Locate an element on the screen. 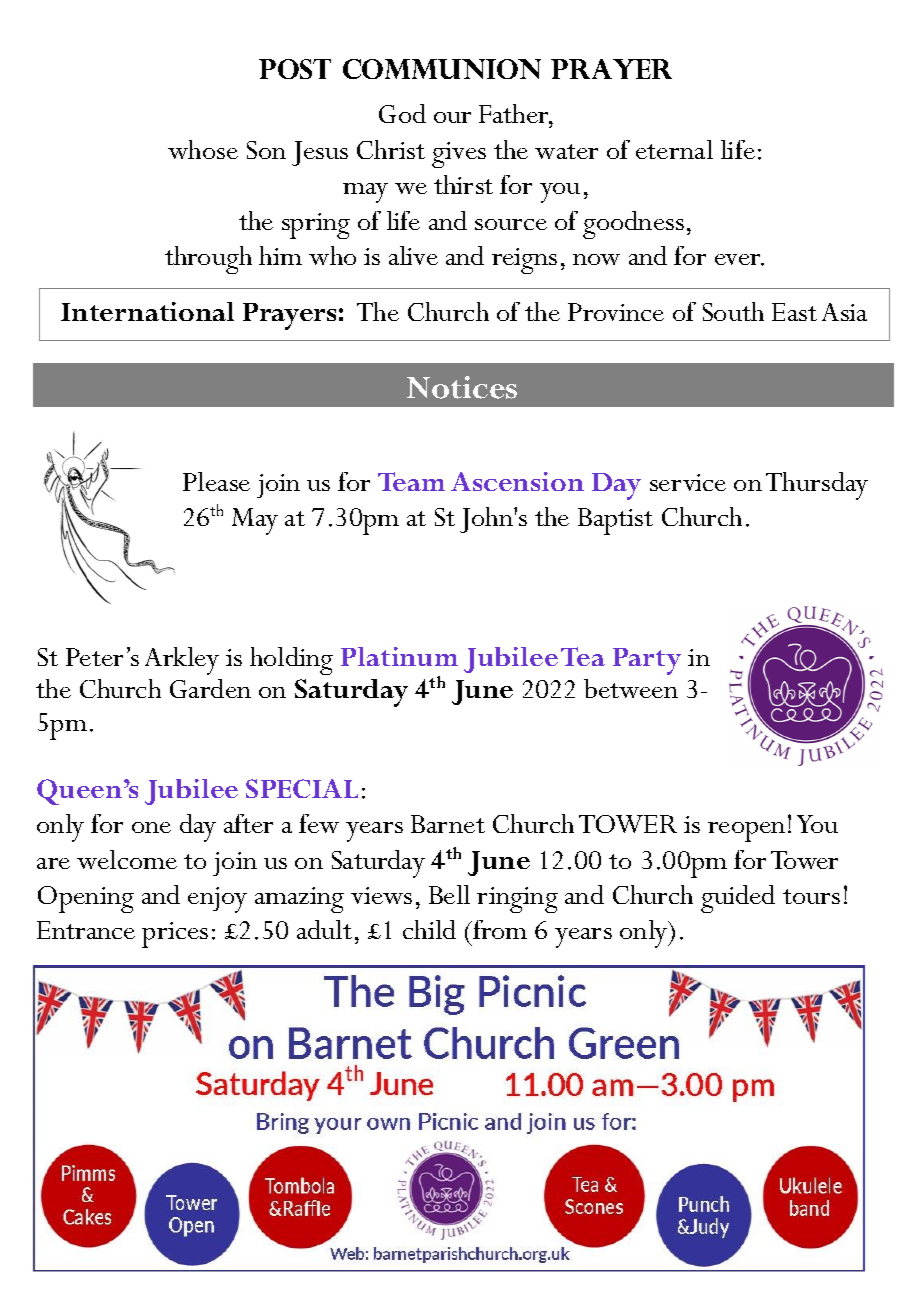 The height and width of the screenshot is (1313, 924). service is located at coordinates (688, 482).
